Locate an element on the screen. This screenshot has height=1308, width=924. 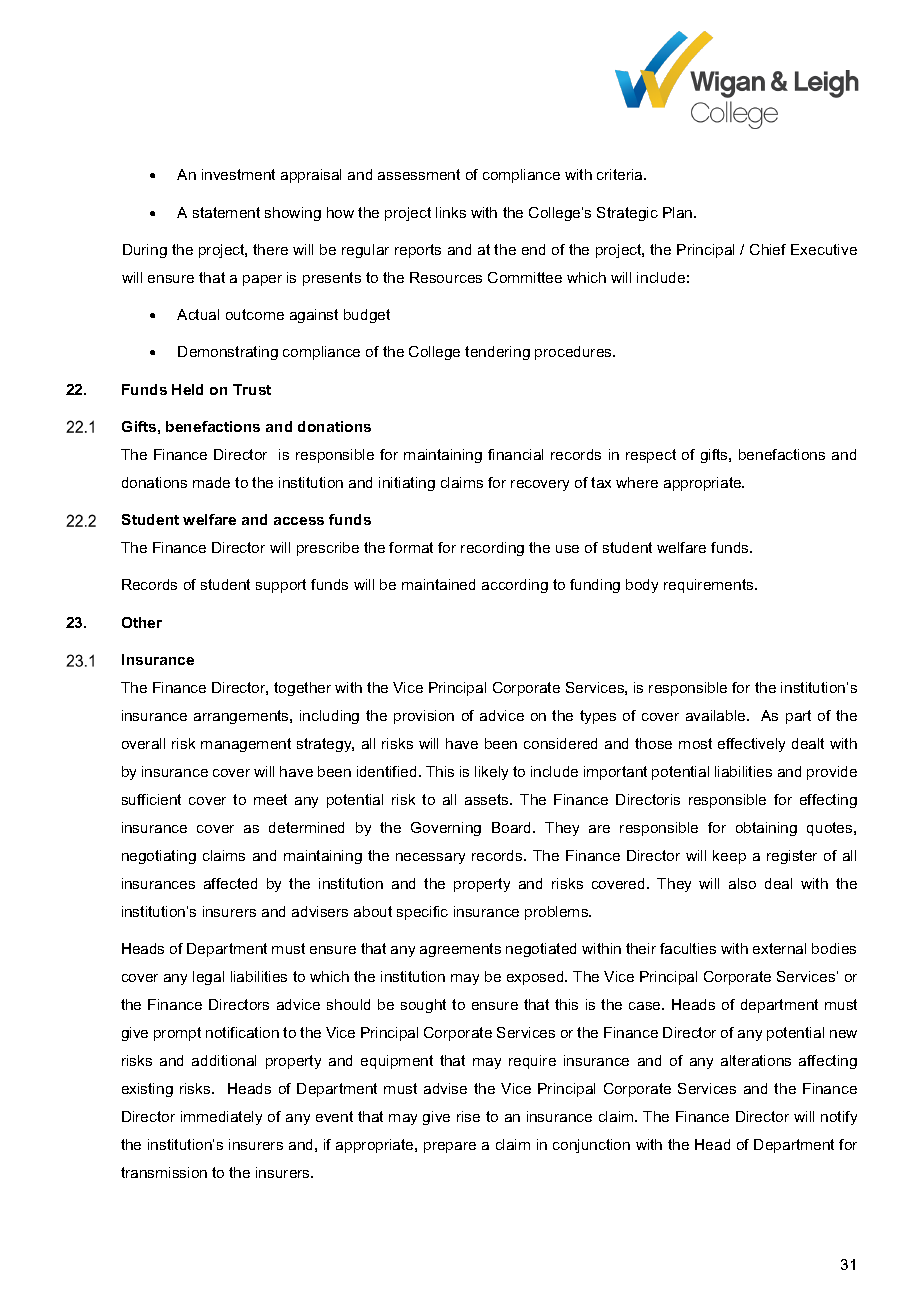
provision is located at coordinates (424, 717).
